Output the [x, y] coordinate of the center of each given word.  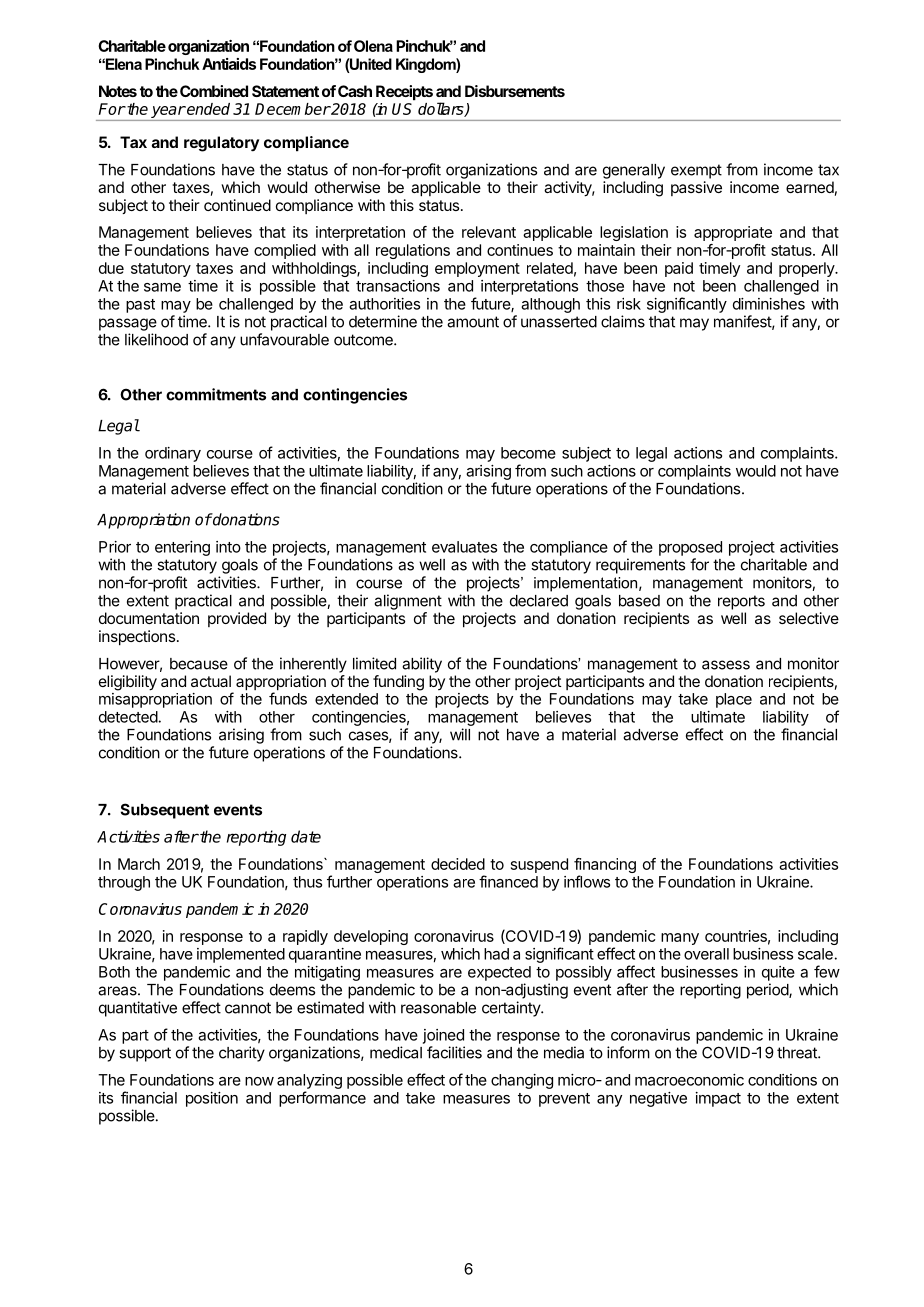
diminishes [769, 304]
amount [473, 322]
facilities [454, 1052]
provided [237, 619]
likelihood [156, 339]
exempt [696, 171]
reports [741, 602]
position [212, 1099]
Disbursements [515, 91]
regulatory [221, 144]
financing [605, 867]
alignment [408, 602]
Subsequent [165, 811]
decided [458, 864]
